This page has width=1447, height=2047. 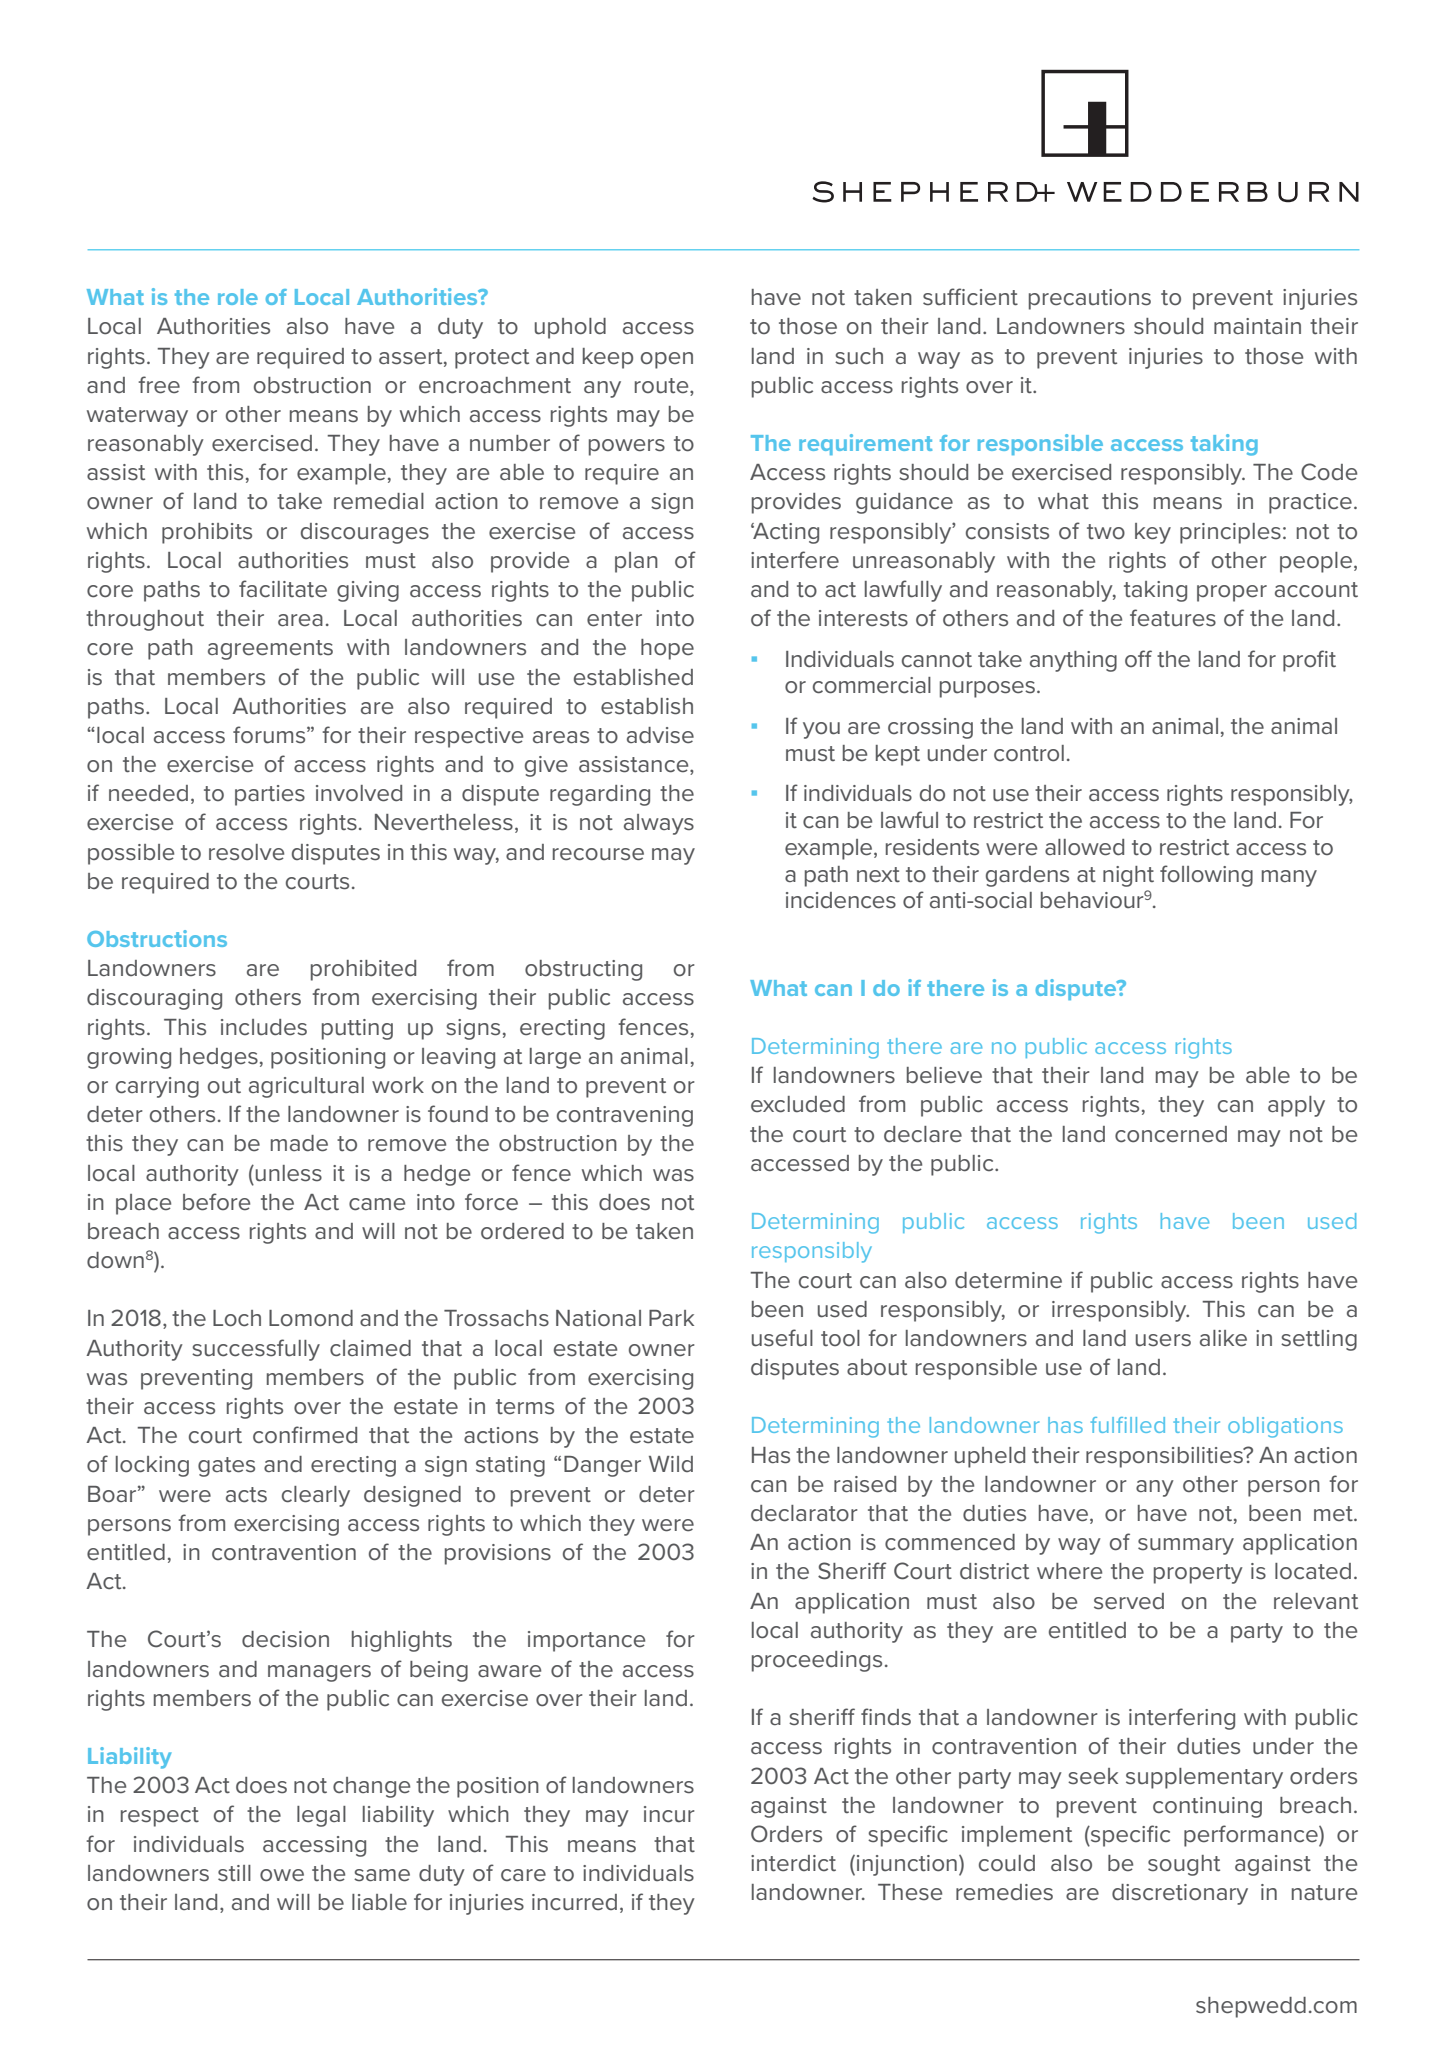 What do you see at coordinates (238, 297) in the page?
I see `role` at bounding box center [238, 297].
